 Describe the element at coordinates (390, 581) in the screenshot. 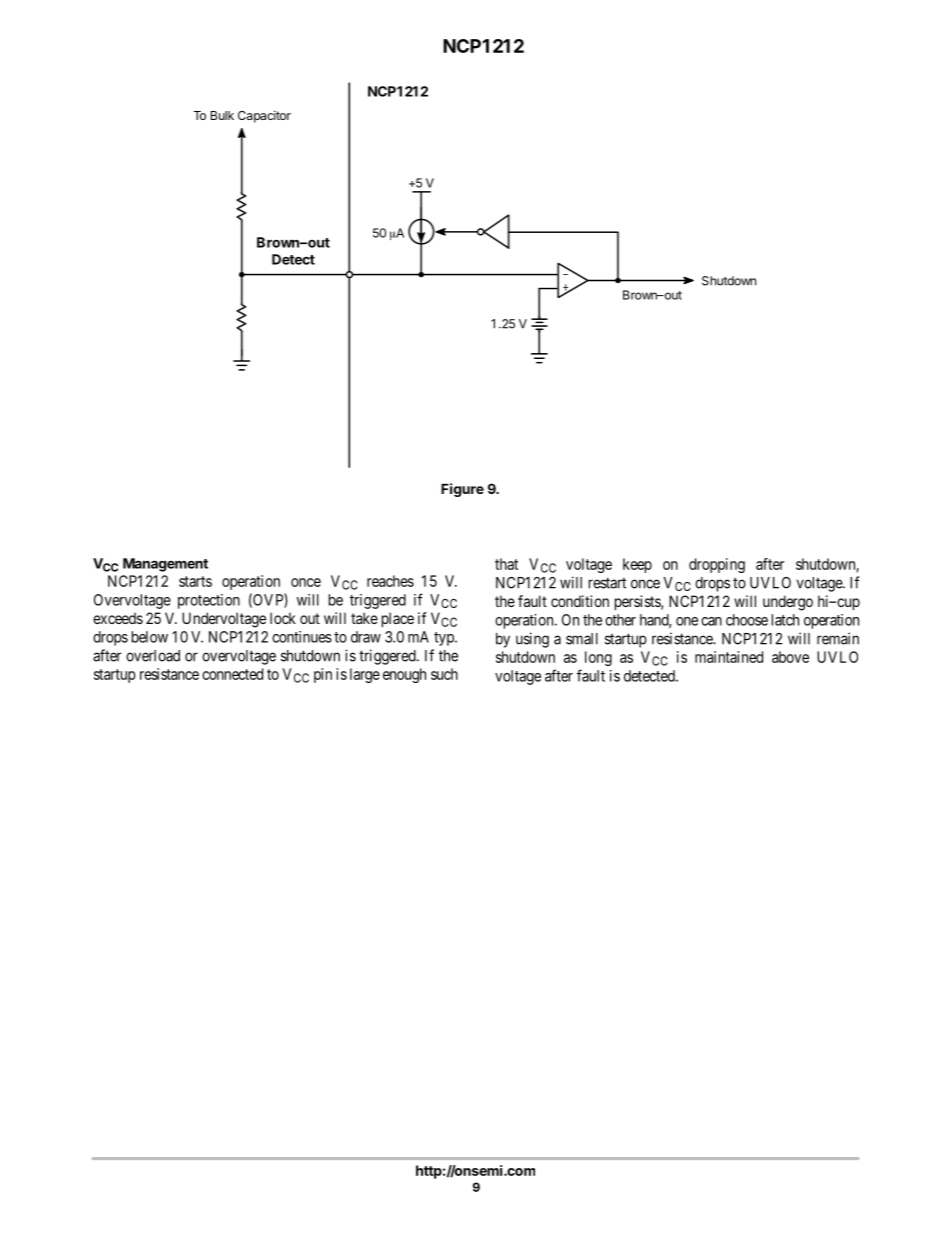

I see `reaches` at that location.
